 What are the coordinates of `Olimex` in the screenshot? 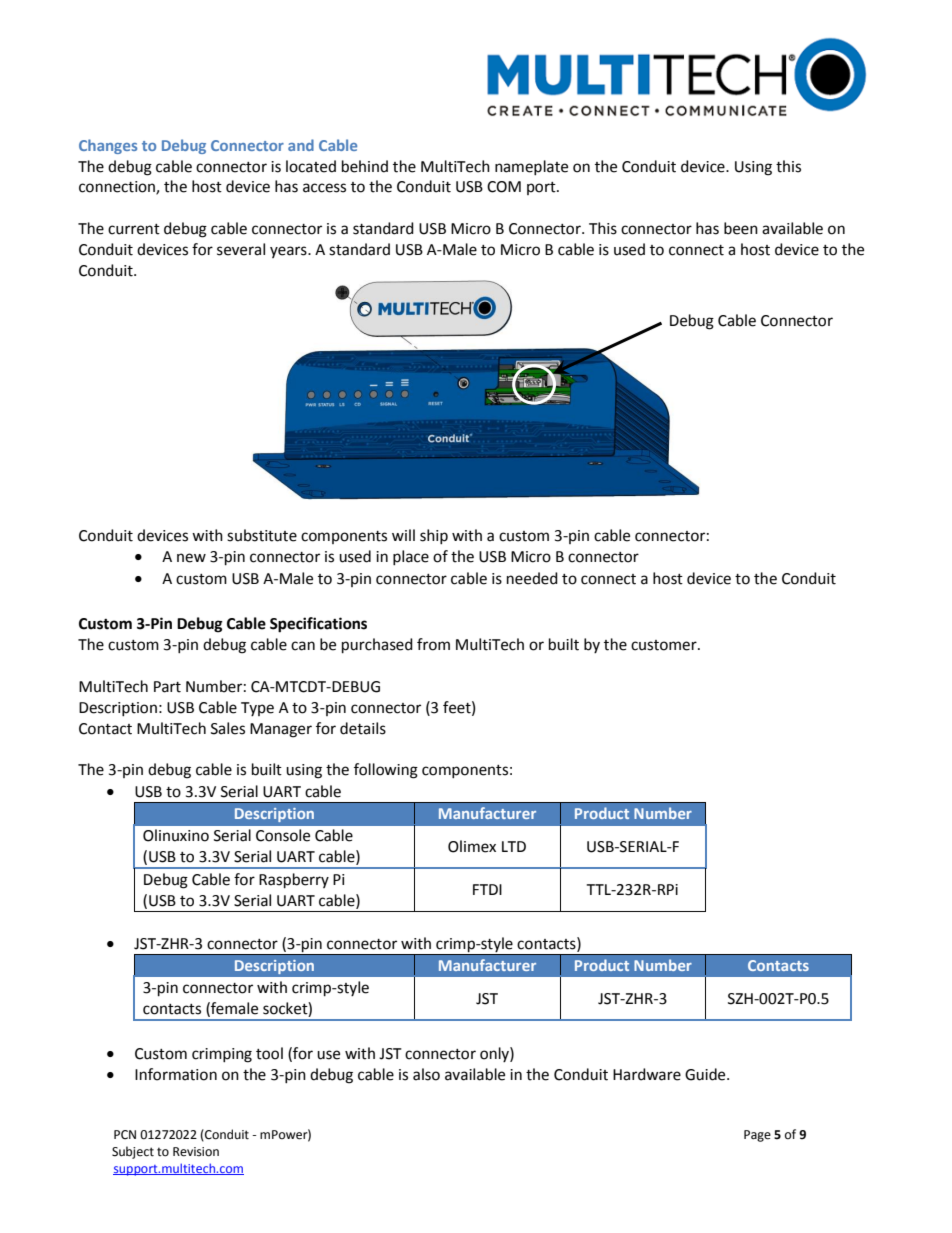 It's located at (472, 846).
